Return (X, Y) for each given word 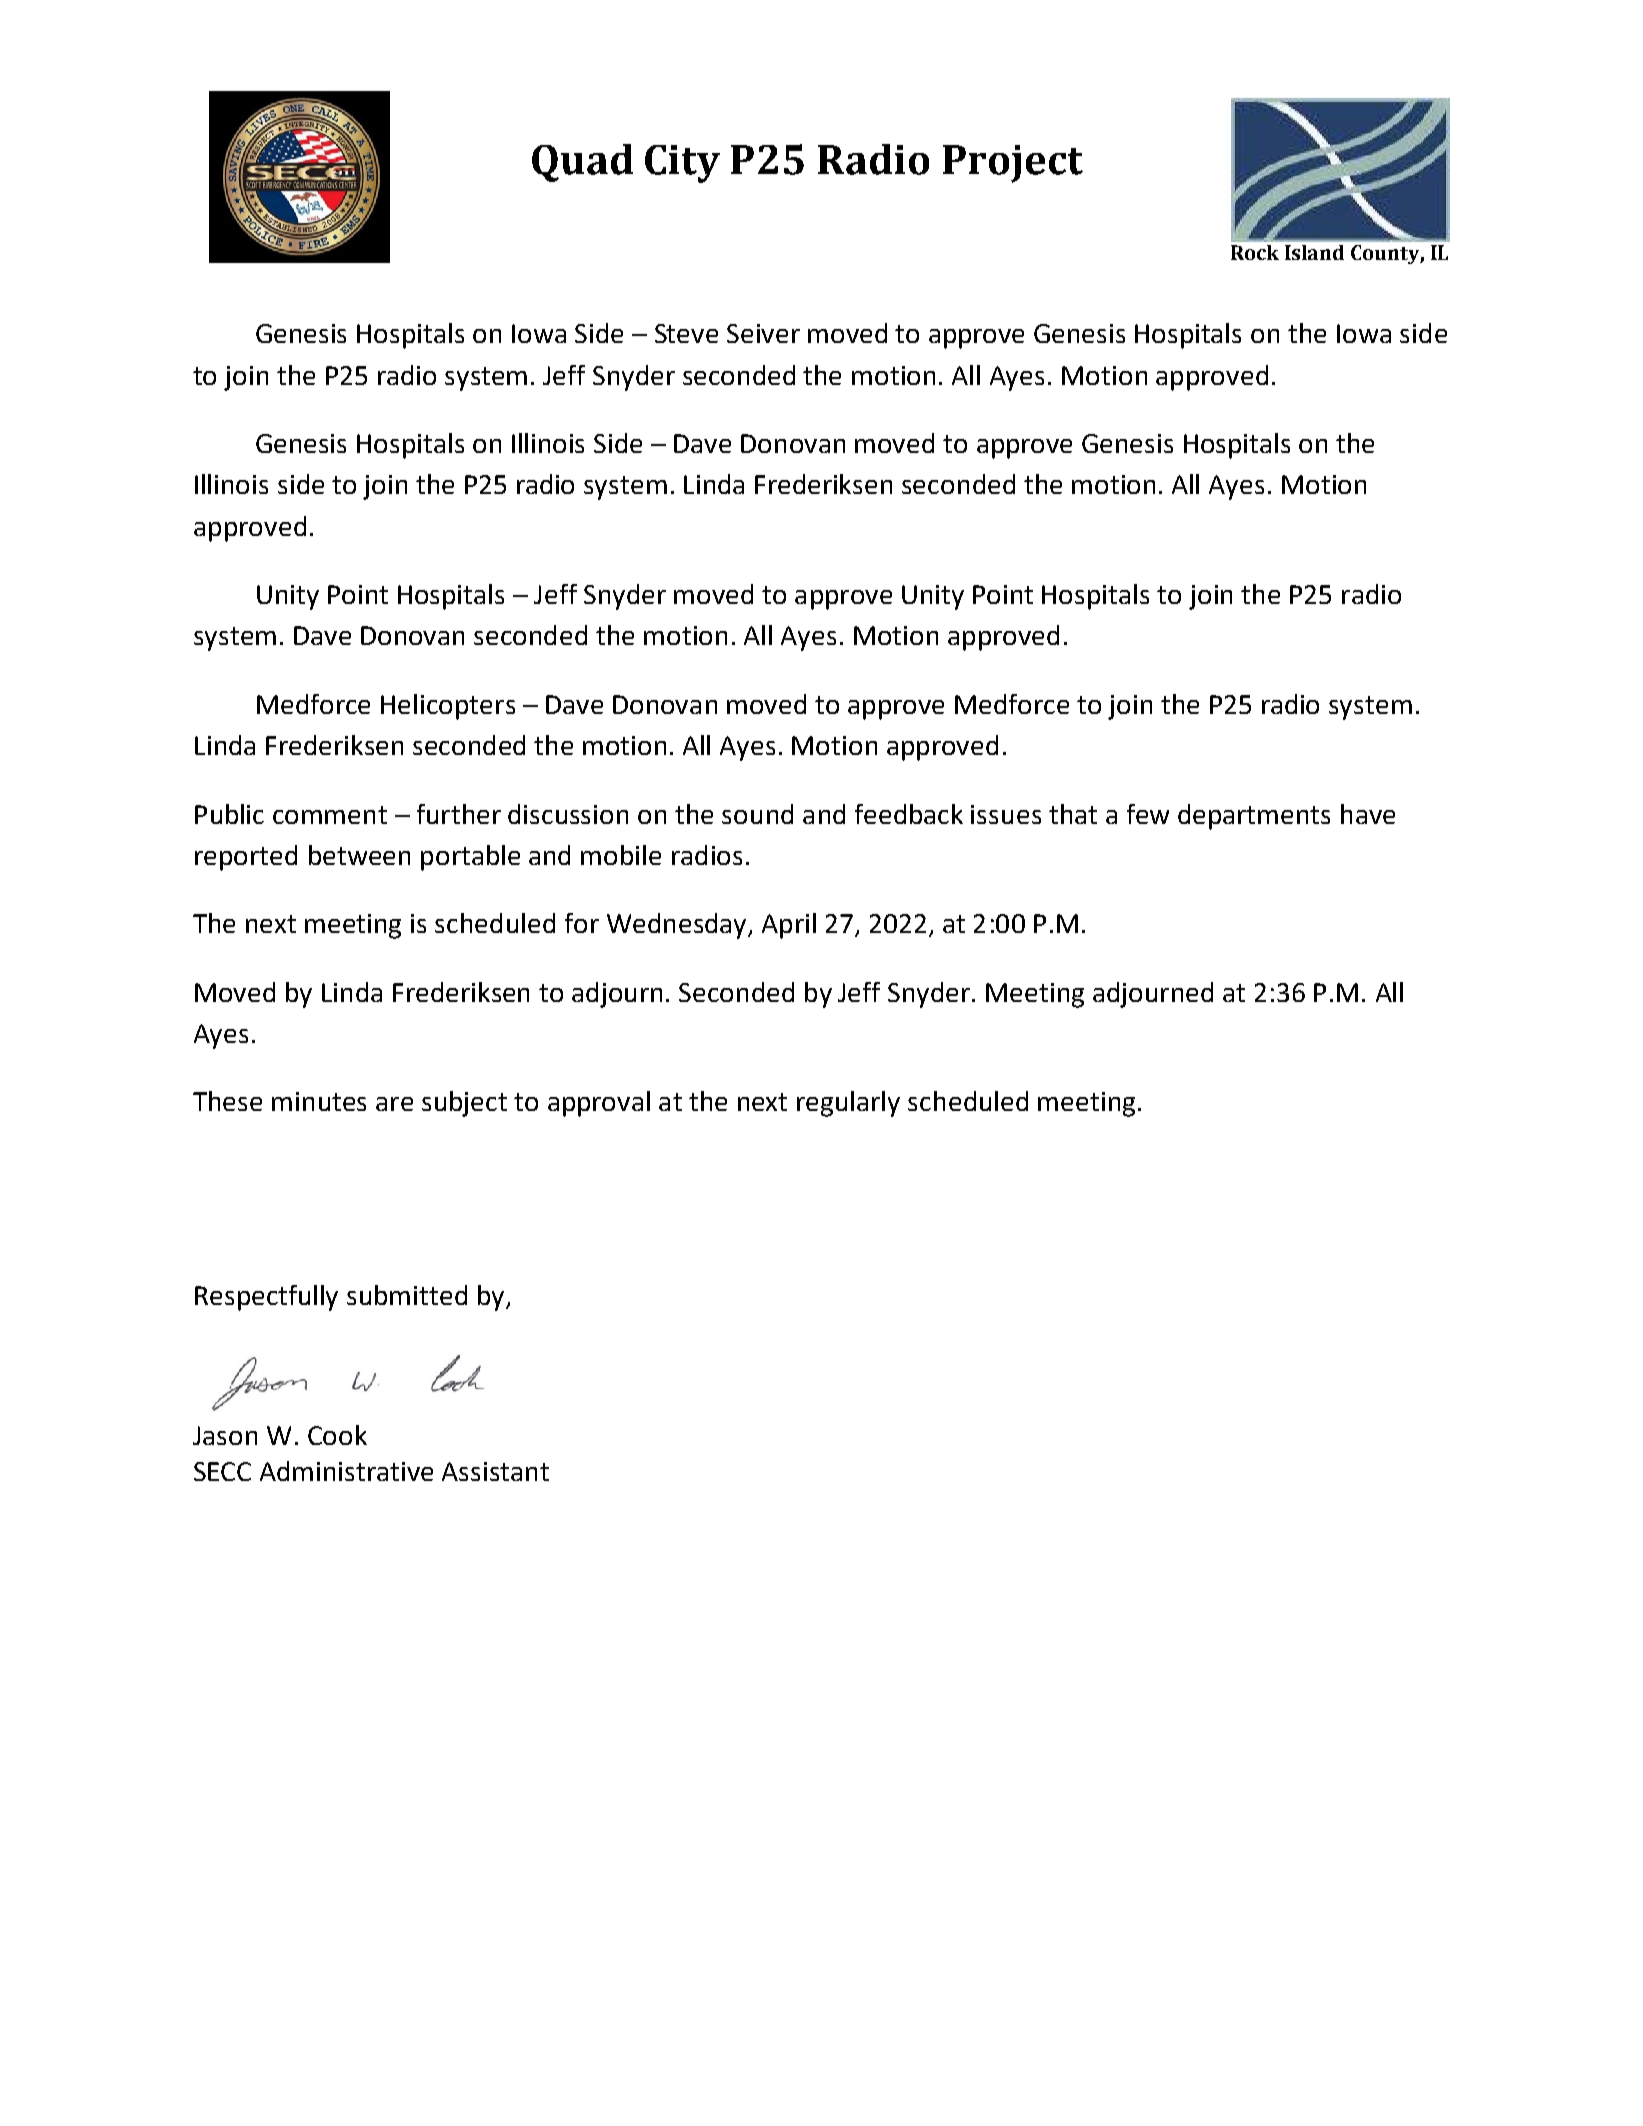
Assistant (495, 1471)
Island (1314, 252)
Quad (582, 163)
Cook (337, 1435)
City (682, 164)
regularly (848, 1104)
